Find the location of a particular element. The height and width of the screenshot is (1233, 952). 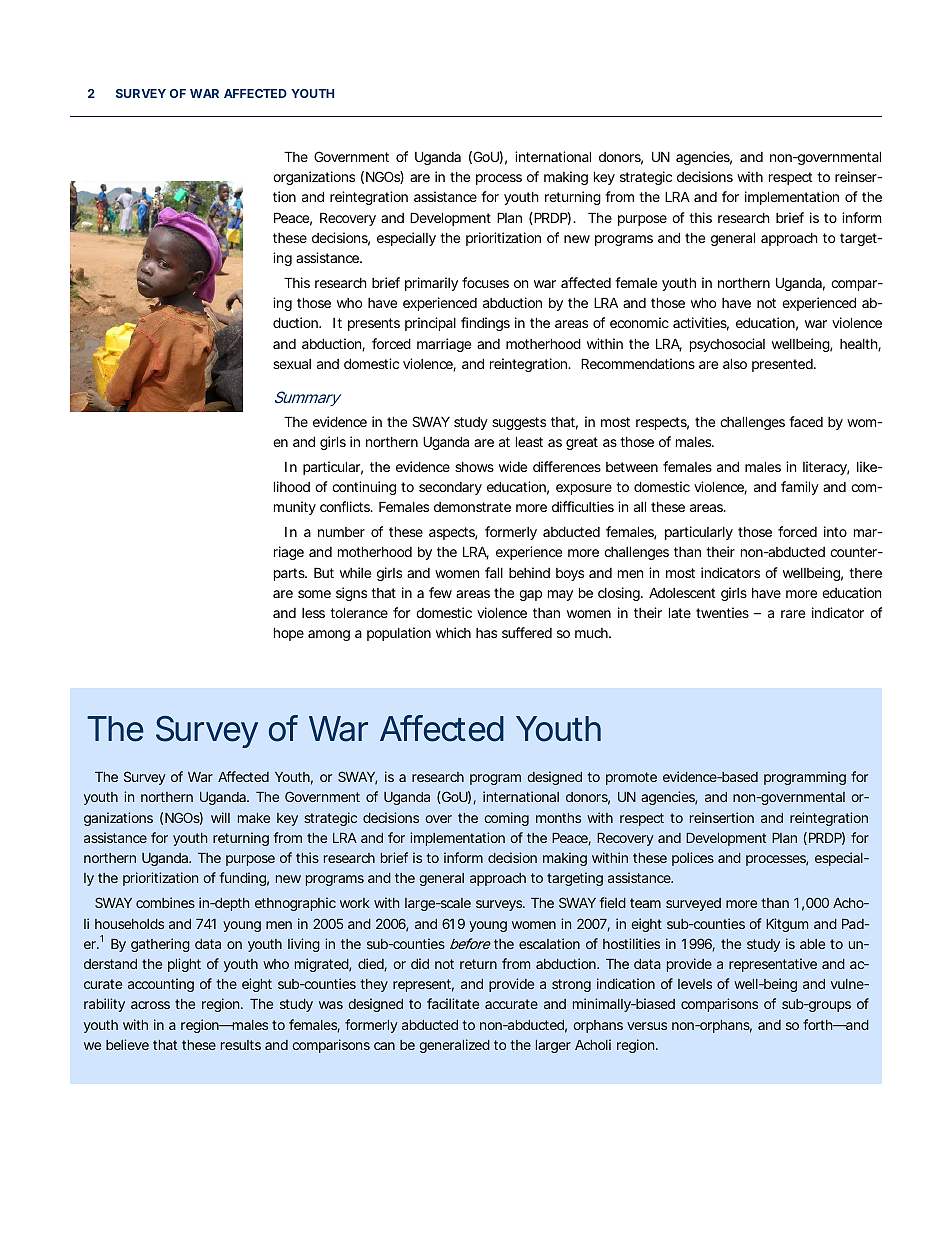

findings is located at coordinates (485, 324).
